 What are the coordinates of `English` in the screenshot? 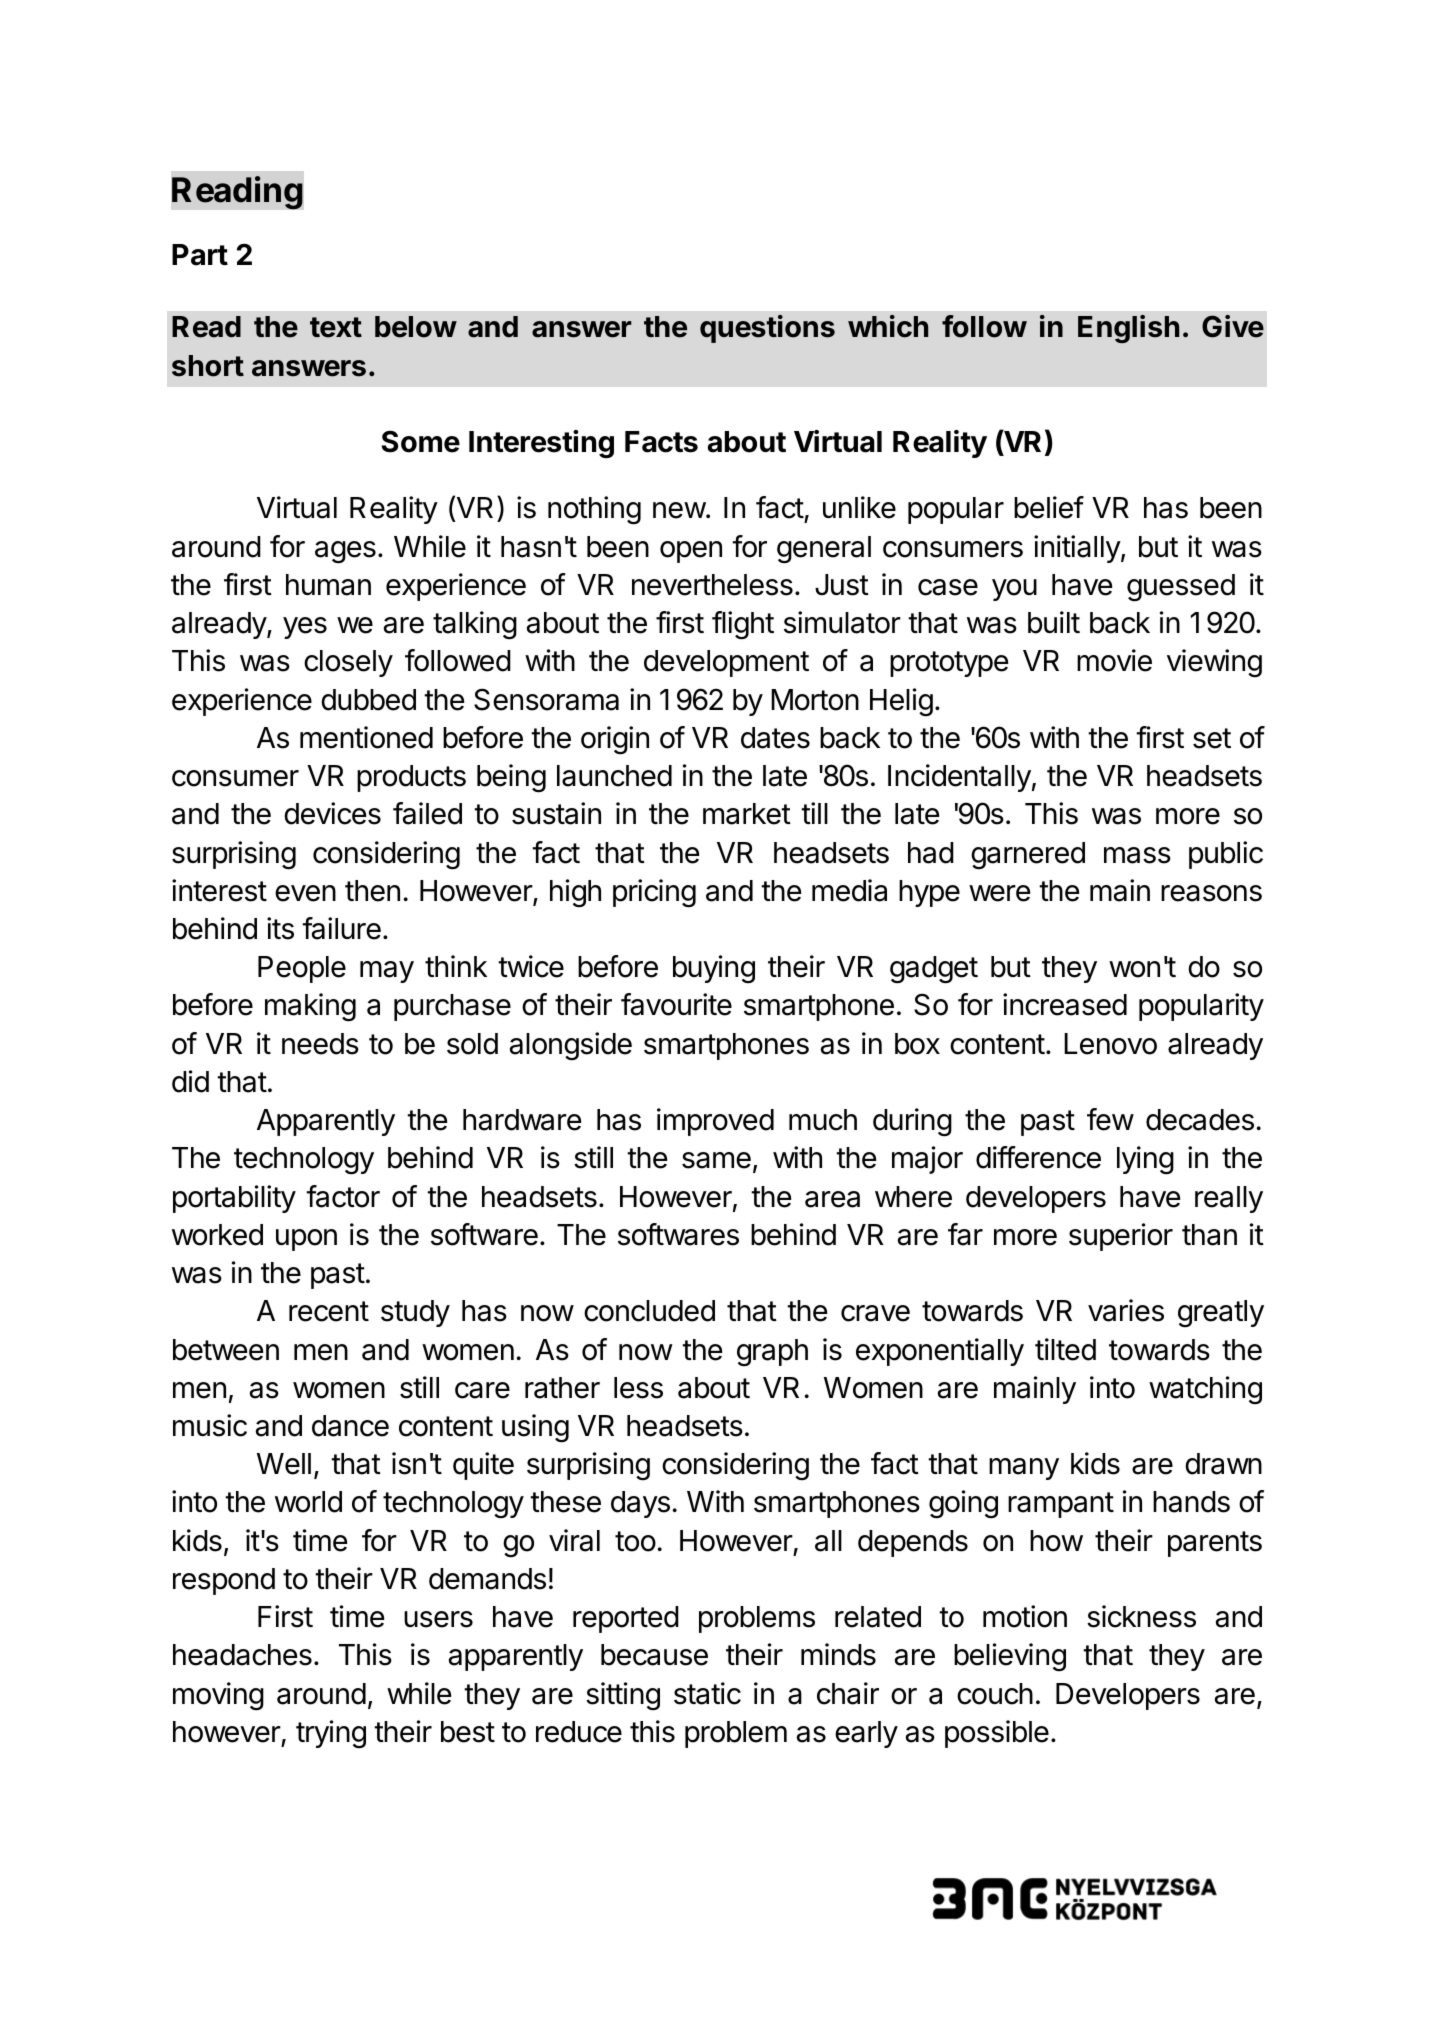 It's located at (1128, 329).
